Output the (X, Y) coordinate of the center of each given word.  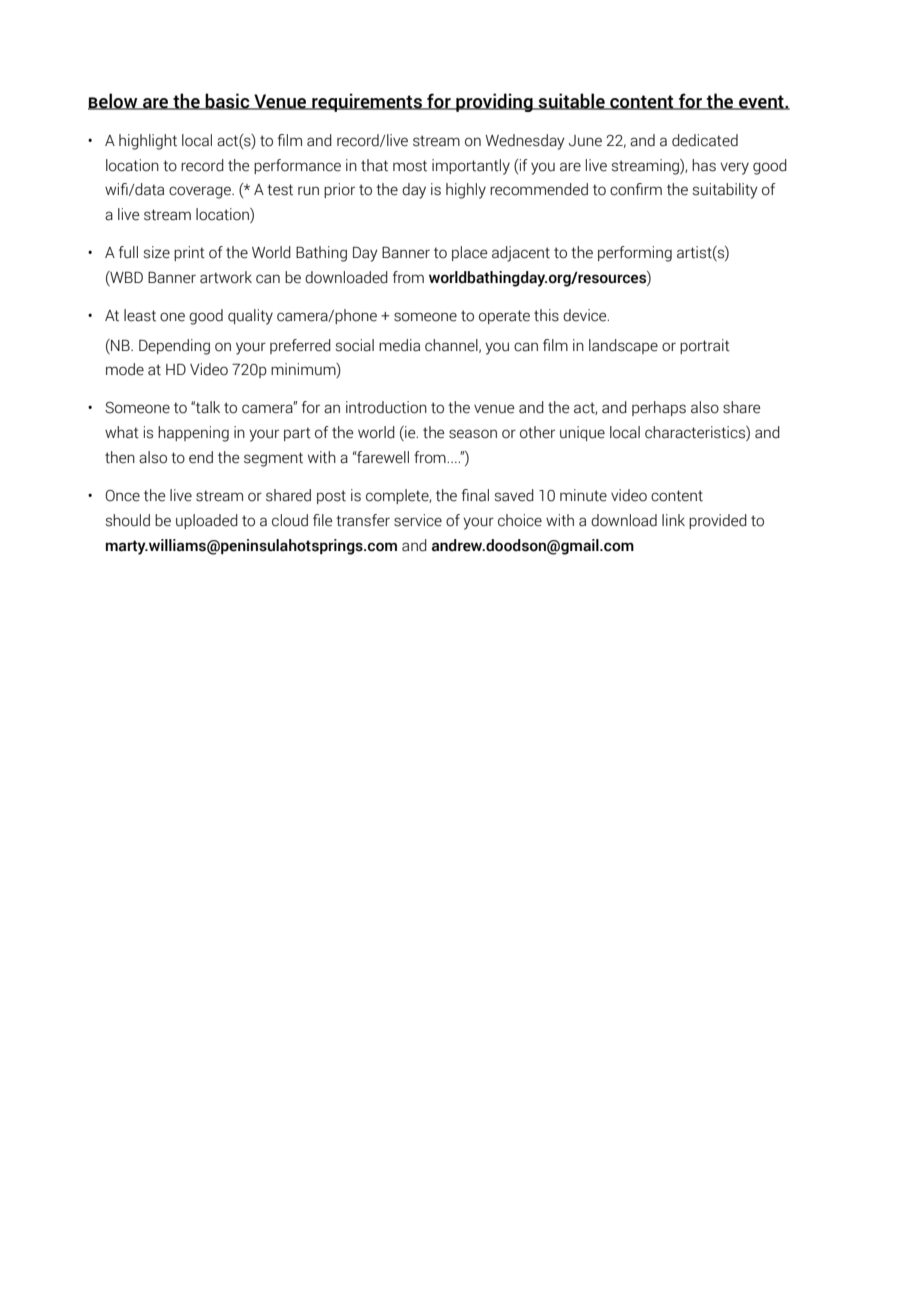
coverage (201, 192)
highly (466, 191)
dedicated (705, 140)
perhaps (659, 408)
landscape (623, 346)
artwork (226, 277)
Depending (174, 347)
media (399, 345)
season (473, 434)
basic (228, 101)
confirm (636, 189)
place (469, 253)
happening (193, 434)
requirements (367, 102)
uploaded (207, 521)
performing (635, 254)
